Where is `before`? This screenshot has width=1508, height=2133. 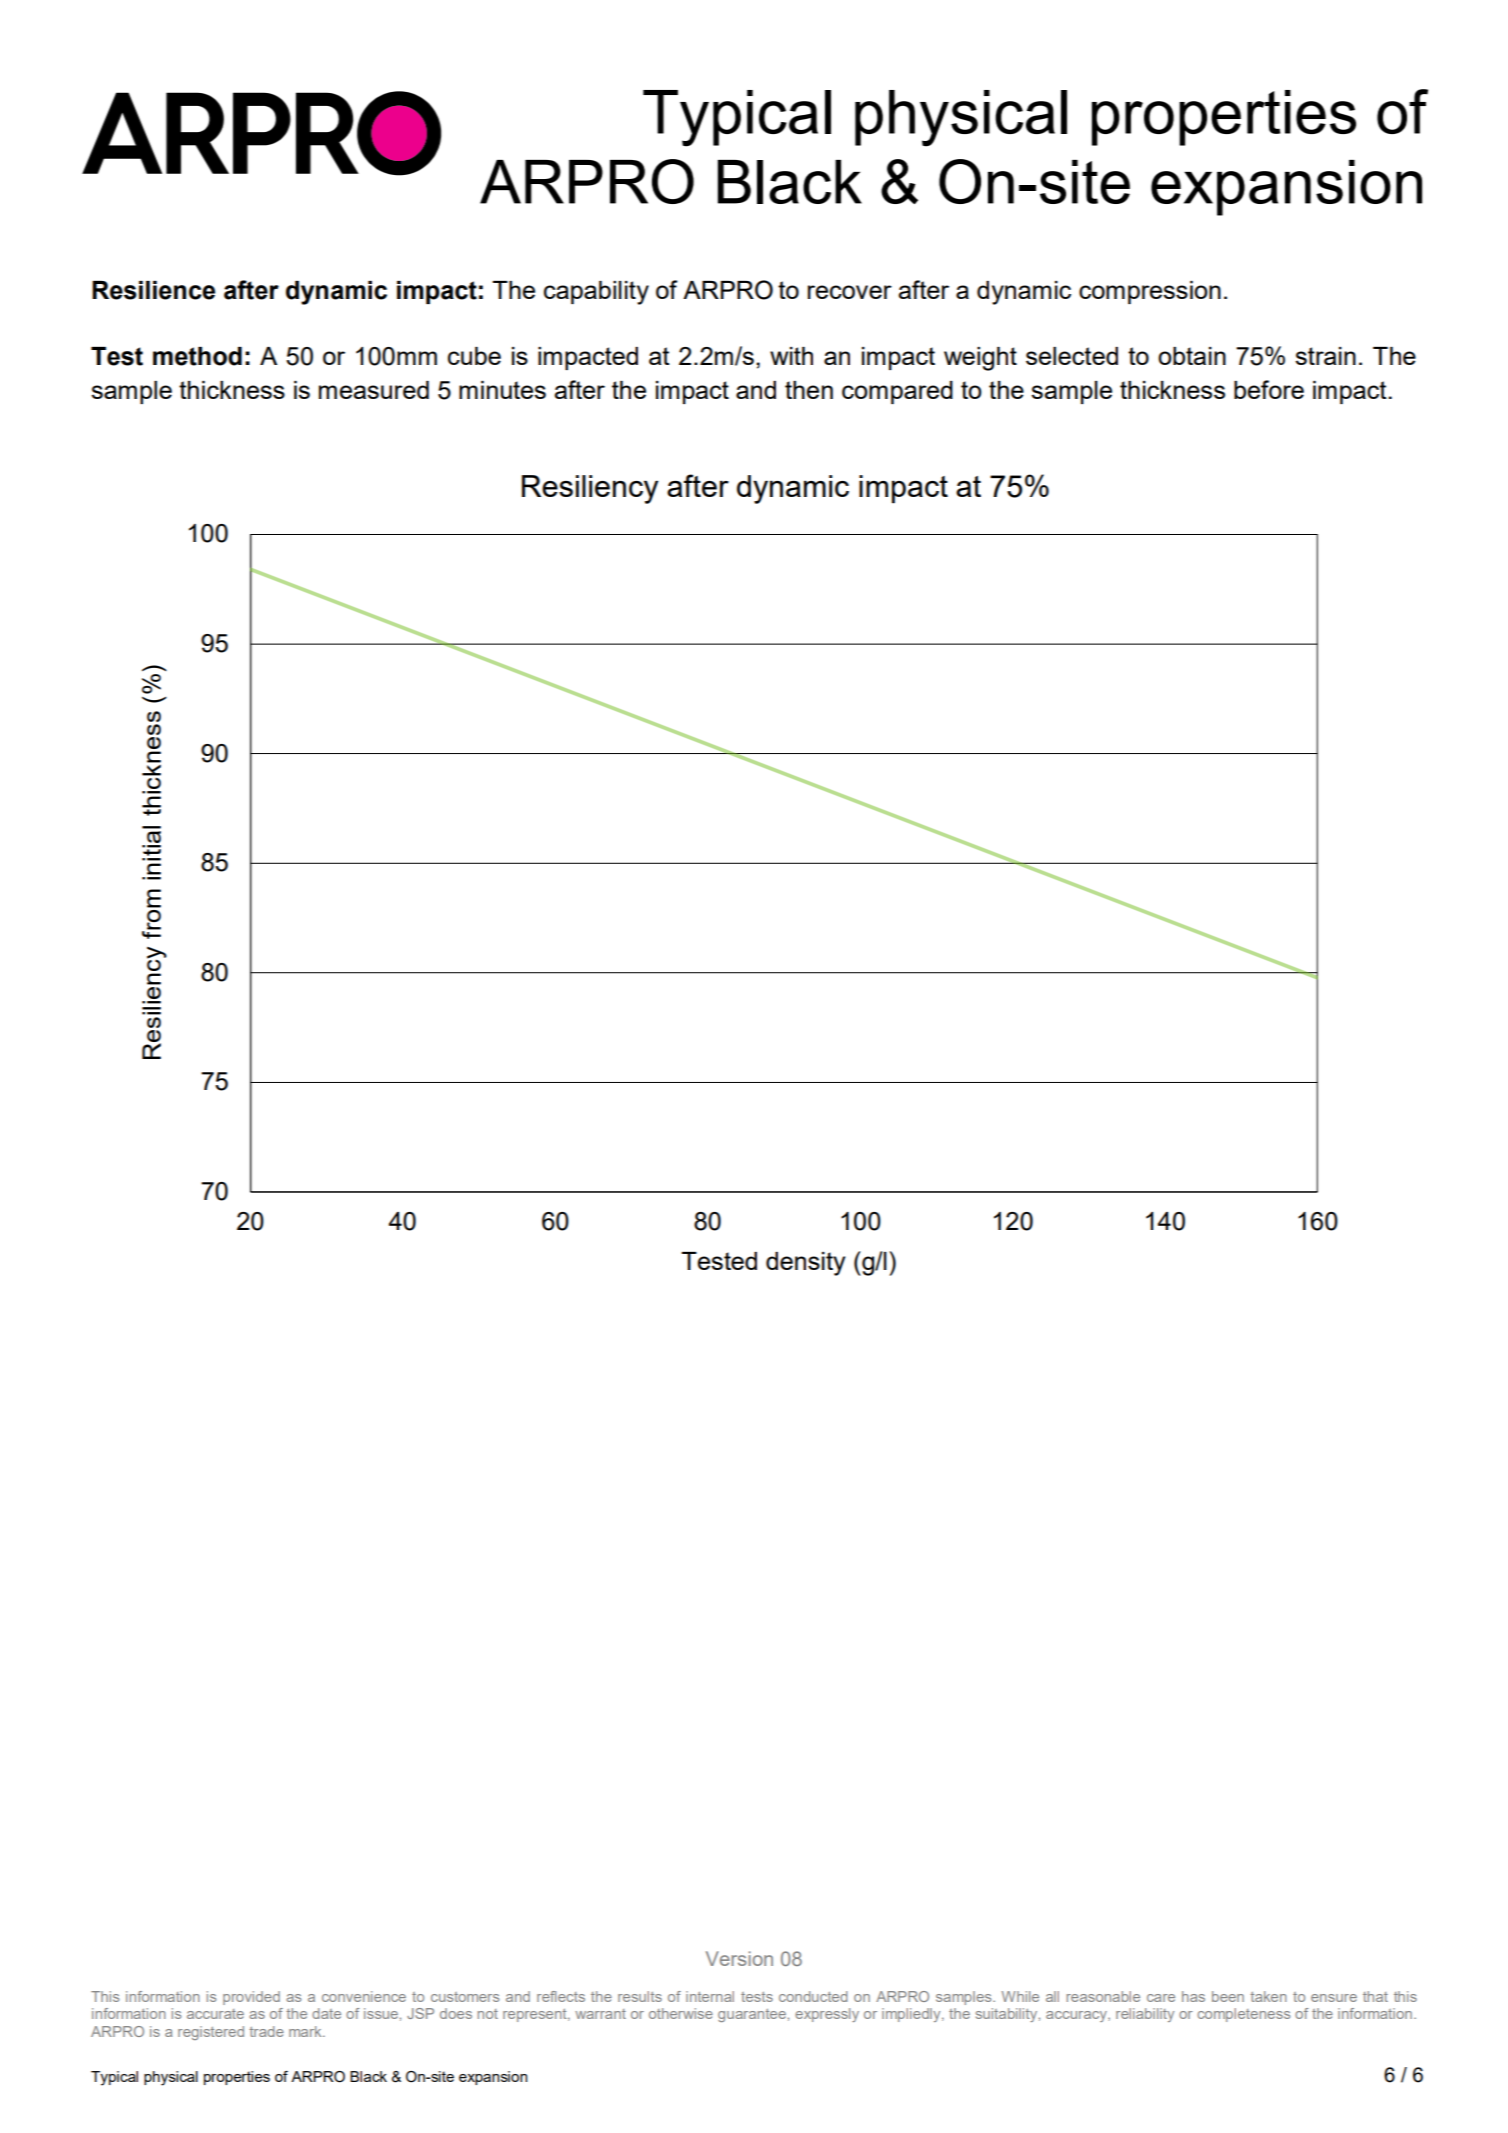 before is located at coordinates (1269, 389).
